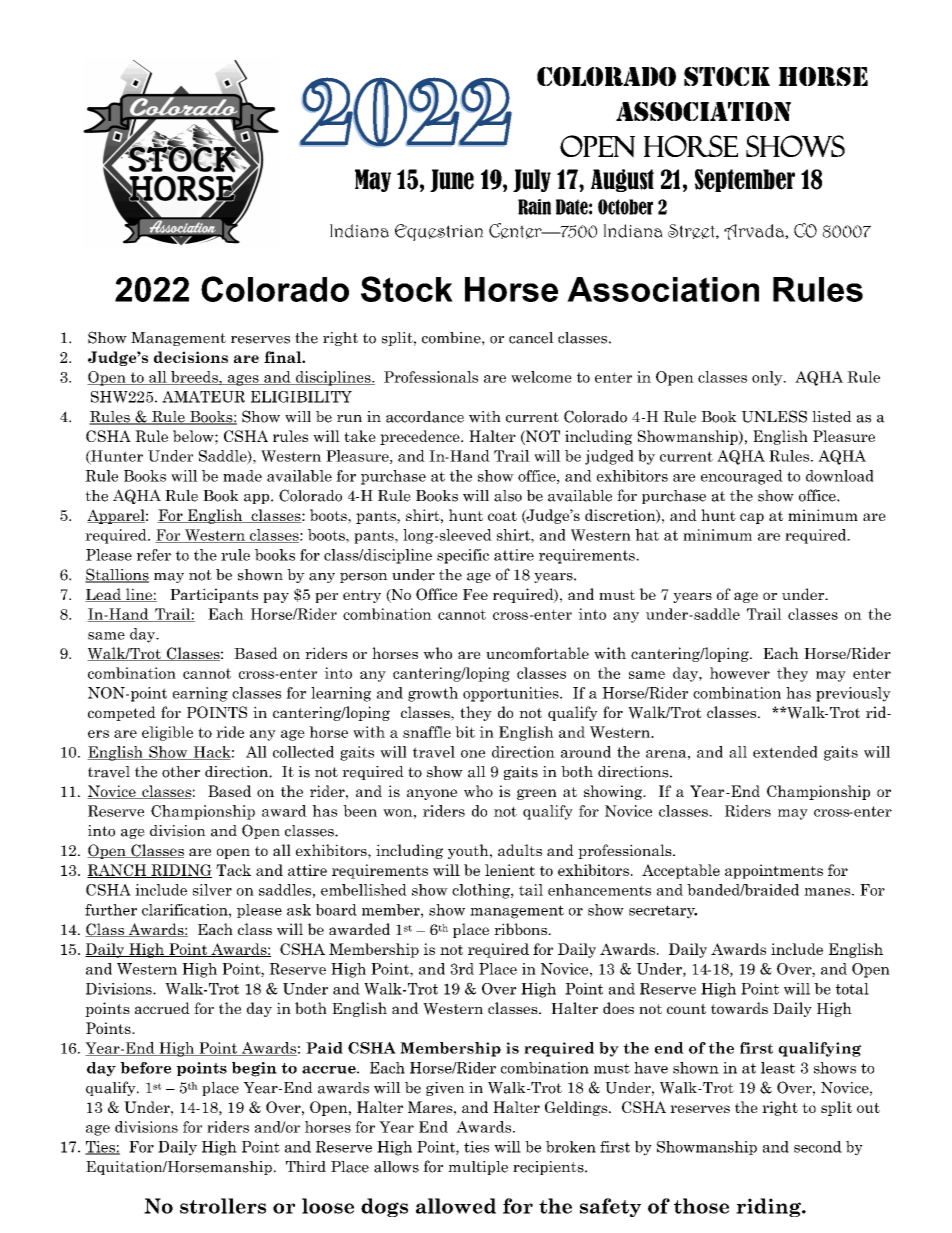 The height and width of the screenshot is (1233, 952). Describe the element at coordinates (745, 180) in the screenshot. I see `September` at that location.
